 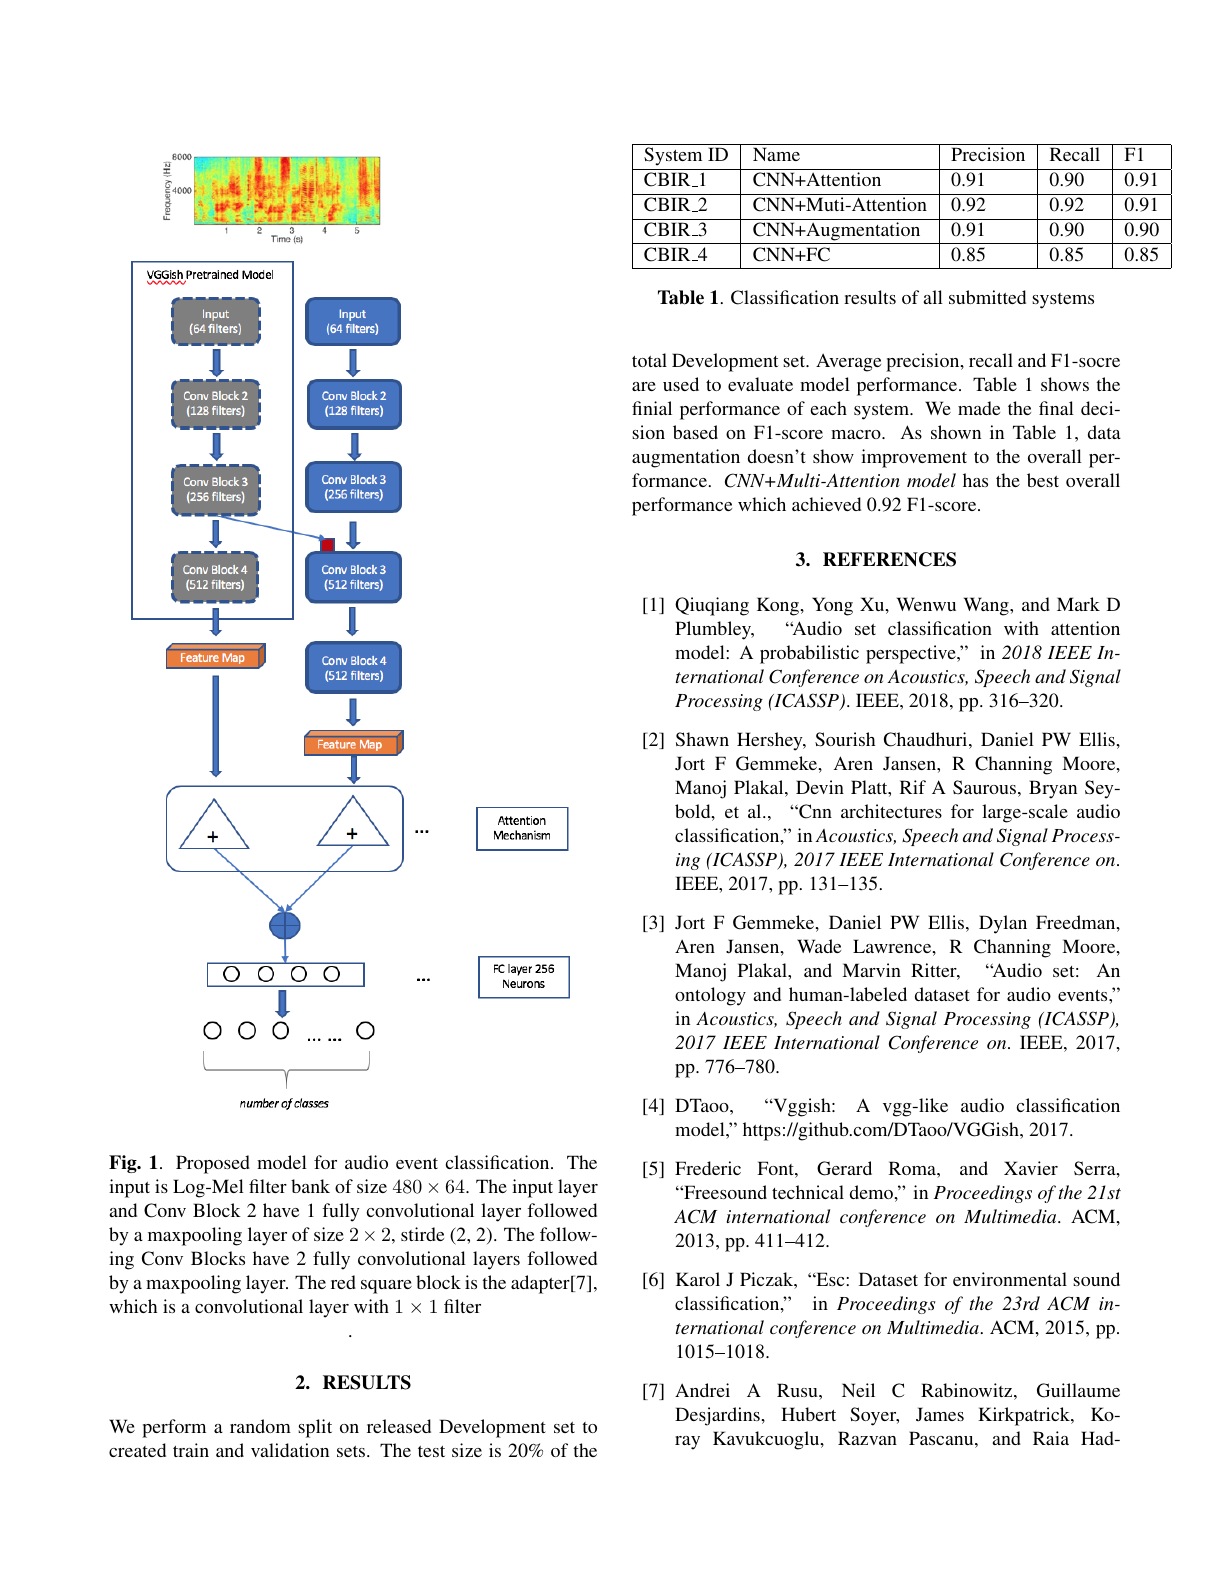 What do you see at coordinates (649, 360) in the image?
I see `total` at bounding box center [649, 360].
